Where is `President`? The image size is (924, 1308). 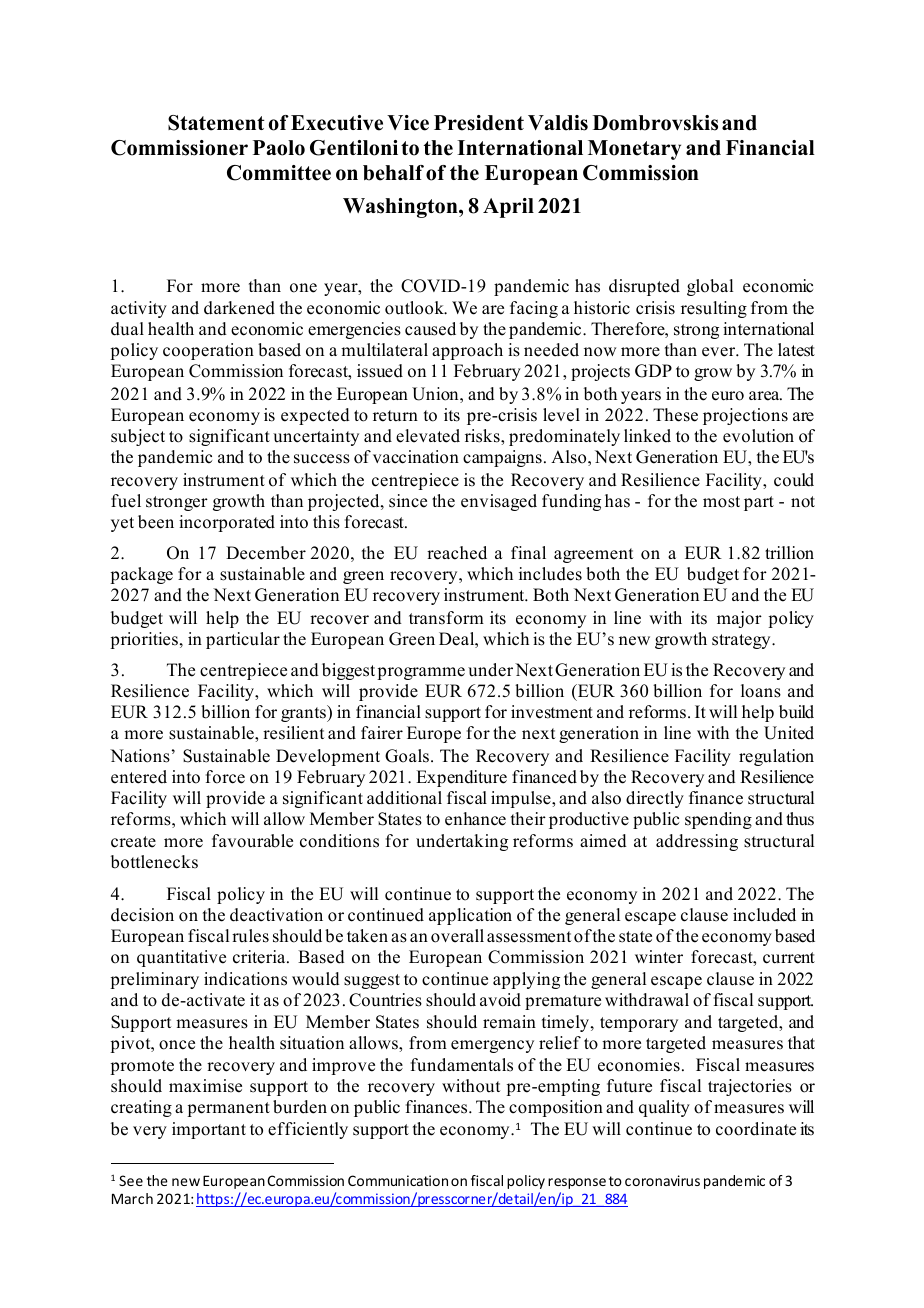 President is located at coordinates (479, 123).
